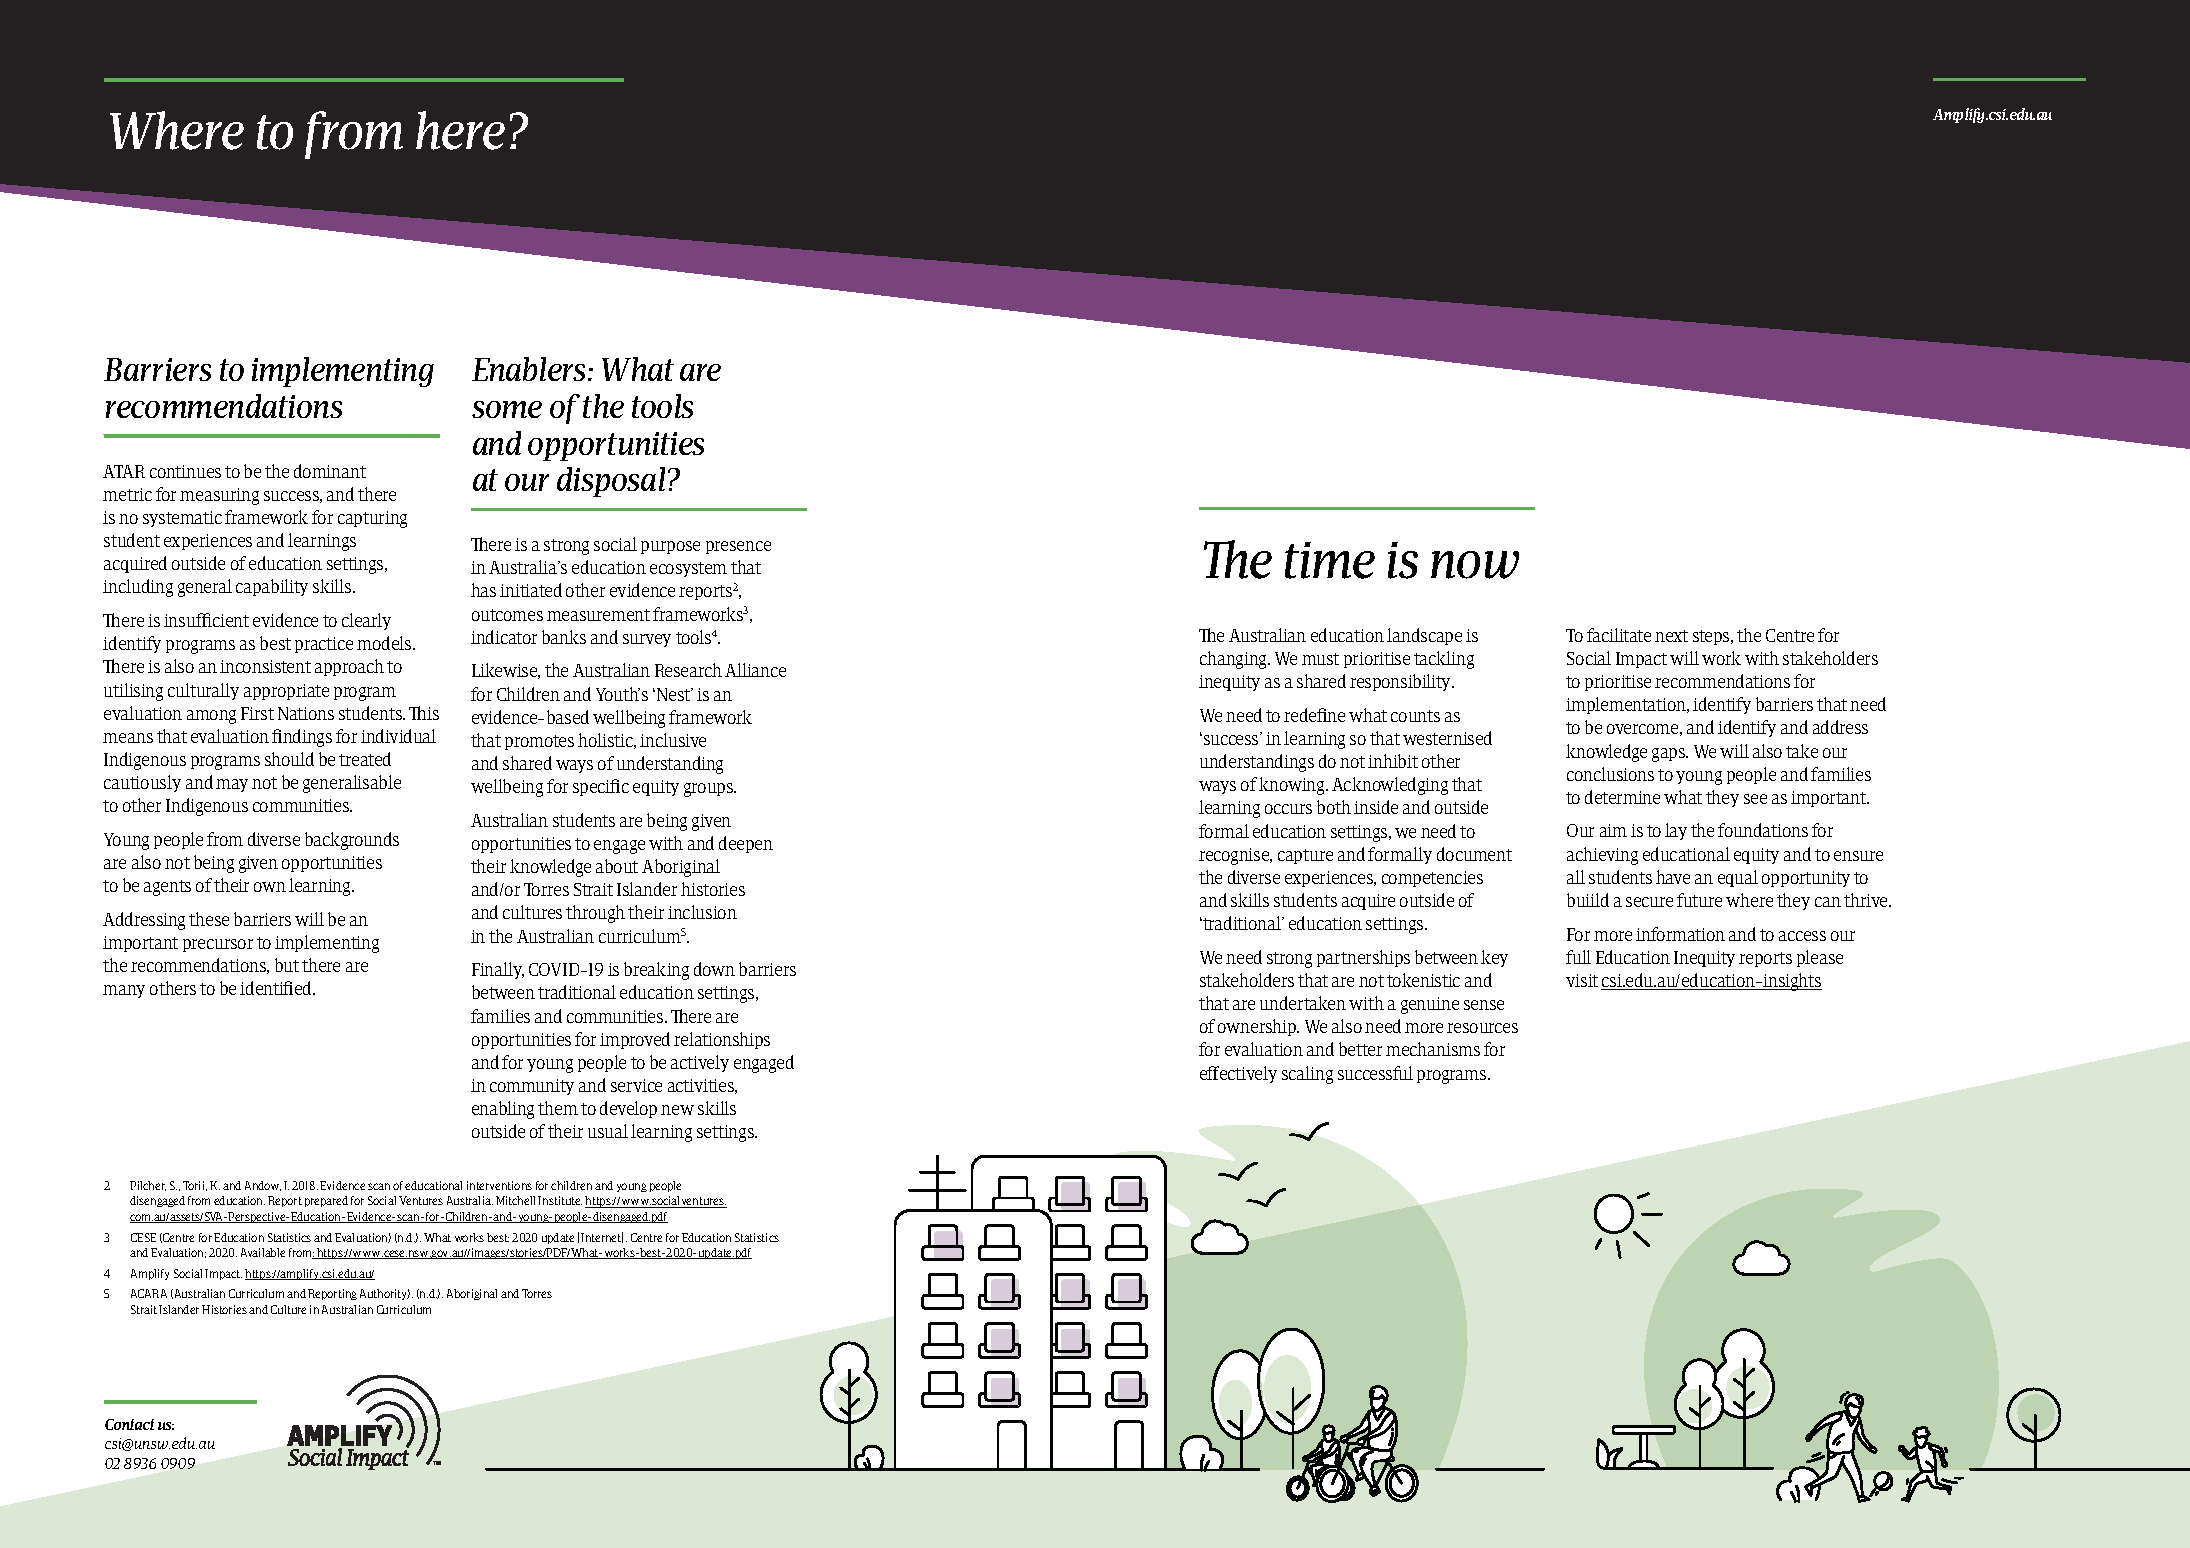 The height and width of the screenshot is (1548, 2190). Describe the element at coordinates (326, 1201) in the screenshot. I see `prepared` at that location.
